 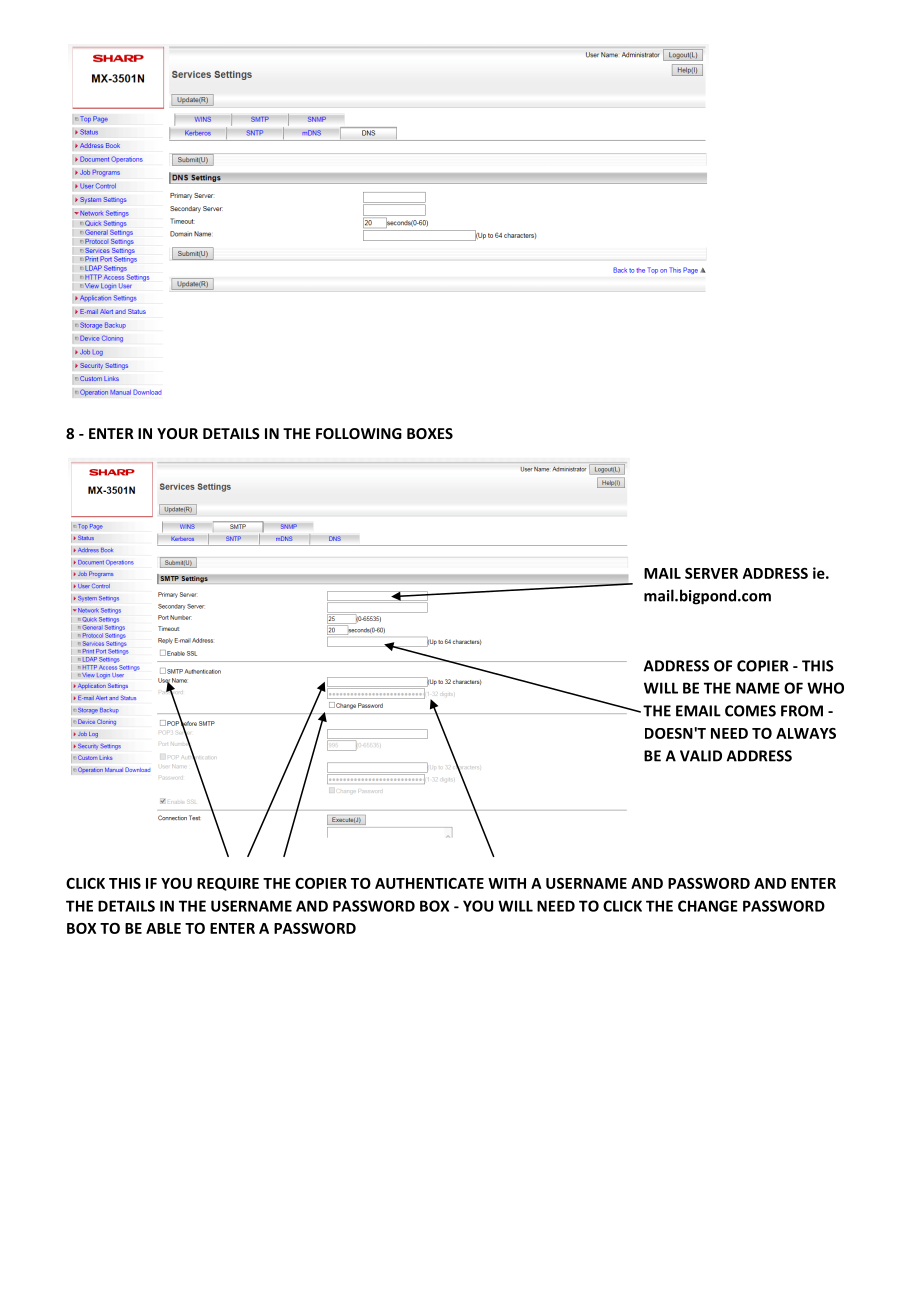 What do you see at coordinates (228, 884) in the screenshot?
I see `REQUIRE` at bounding box center [228, 884].
